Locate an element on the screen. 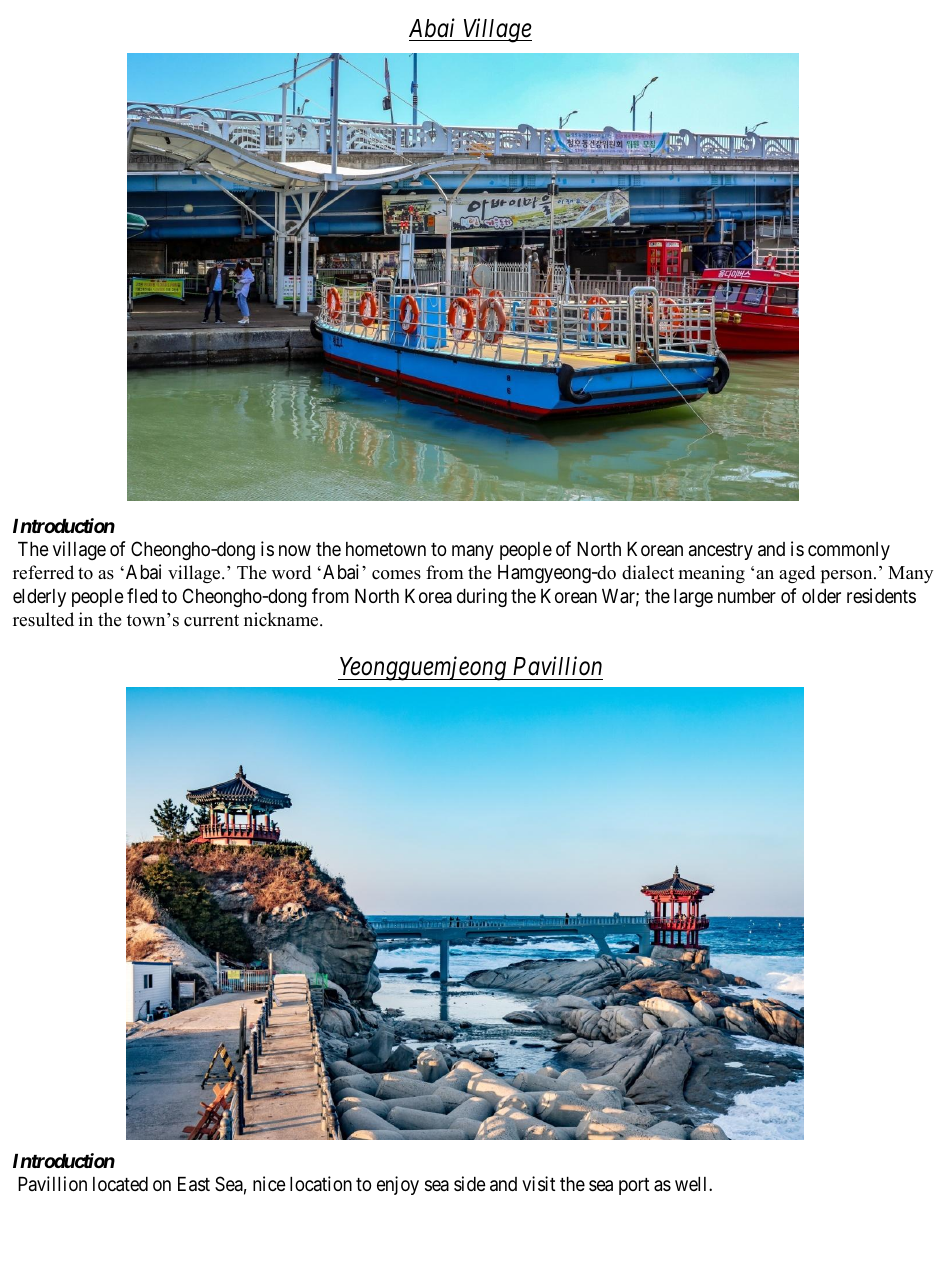 The width and height of the screenshot is (952, 1270). meaning is located at coordinates (711, 574).
